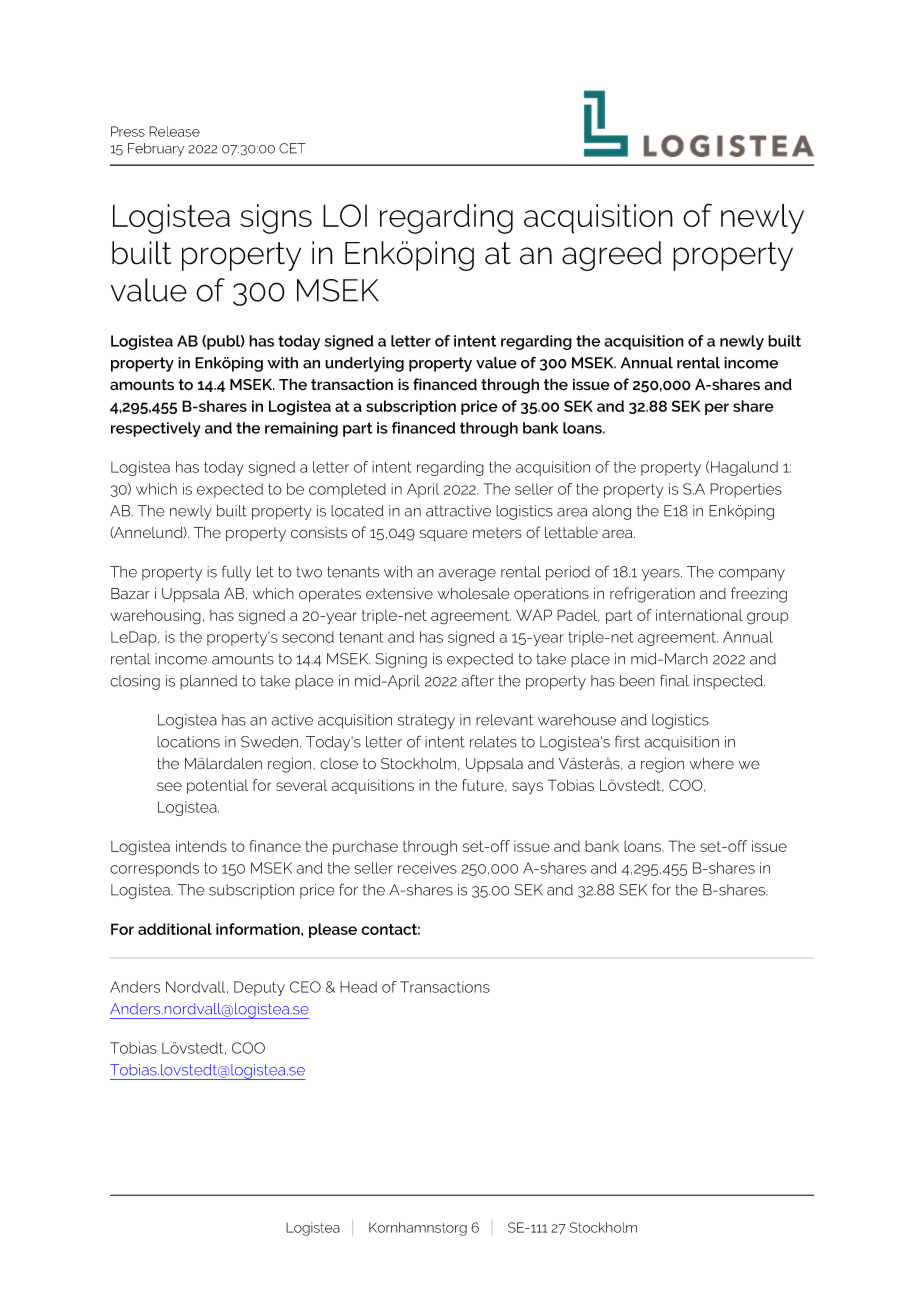 This document has height=1308, width=924. Describe the element at coordinates (276, 219) in the document. I see `signs` at that location.
